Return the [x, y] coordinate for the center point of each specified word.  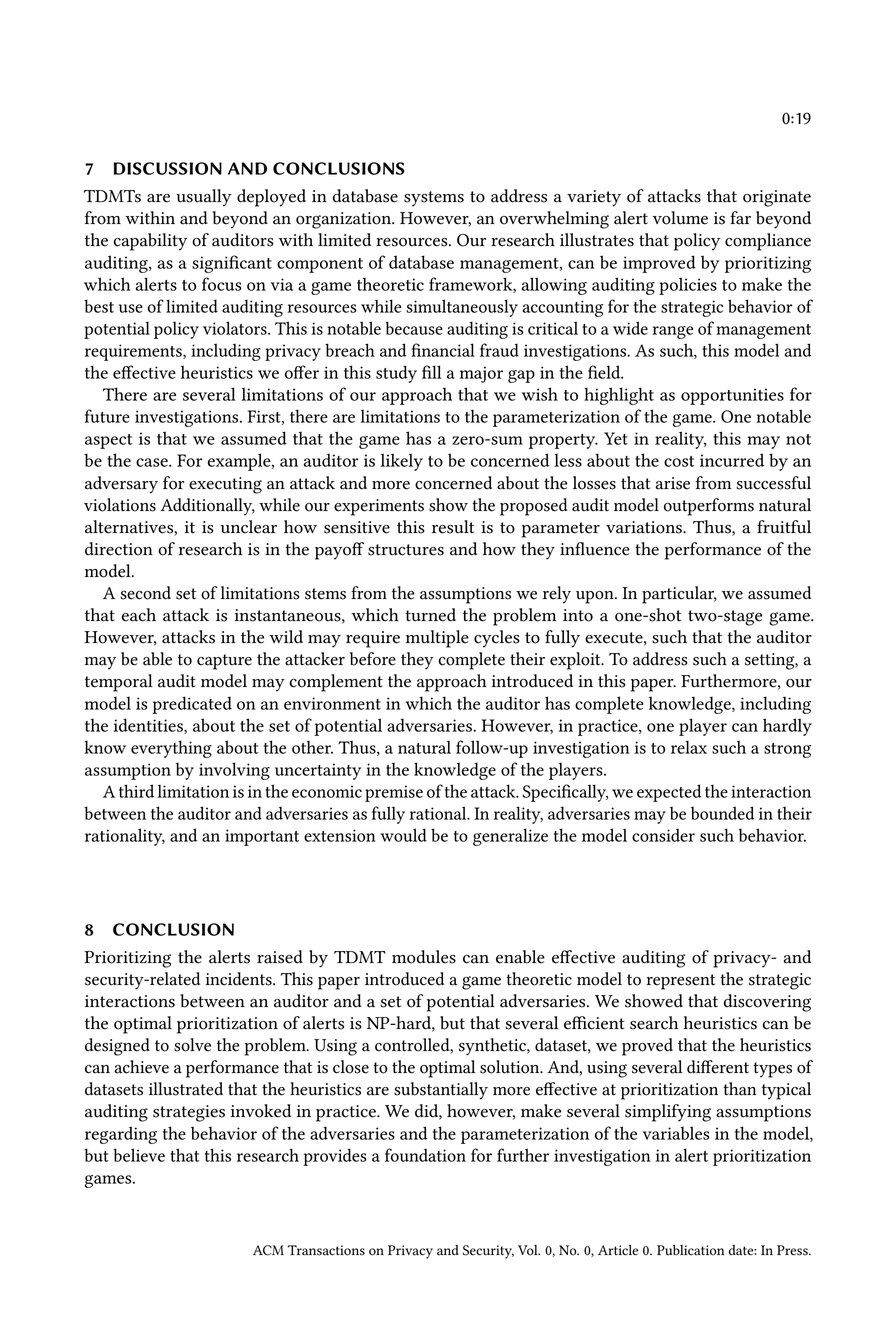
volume [680, 218]
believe [139, 1155]
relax [689, 747]
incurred [732, 460]
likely [402, 462]
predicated [192, 705]
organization [345, 220]
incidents [240, 979]
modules [424, 957]
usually [203, 198]
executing [225, 485]
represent [680, 982]
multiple [437, 639]
